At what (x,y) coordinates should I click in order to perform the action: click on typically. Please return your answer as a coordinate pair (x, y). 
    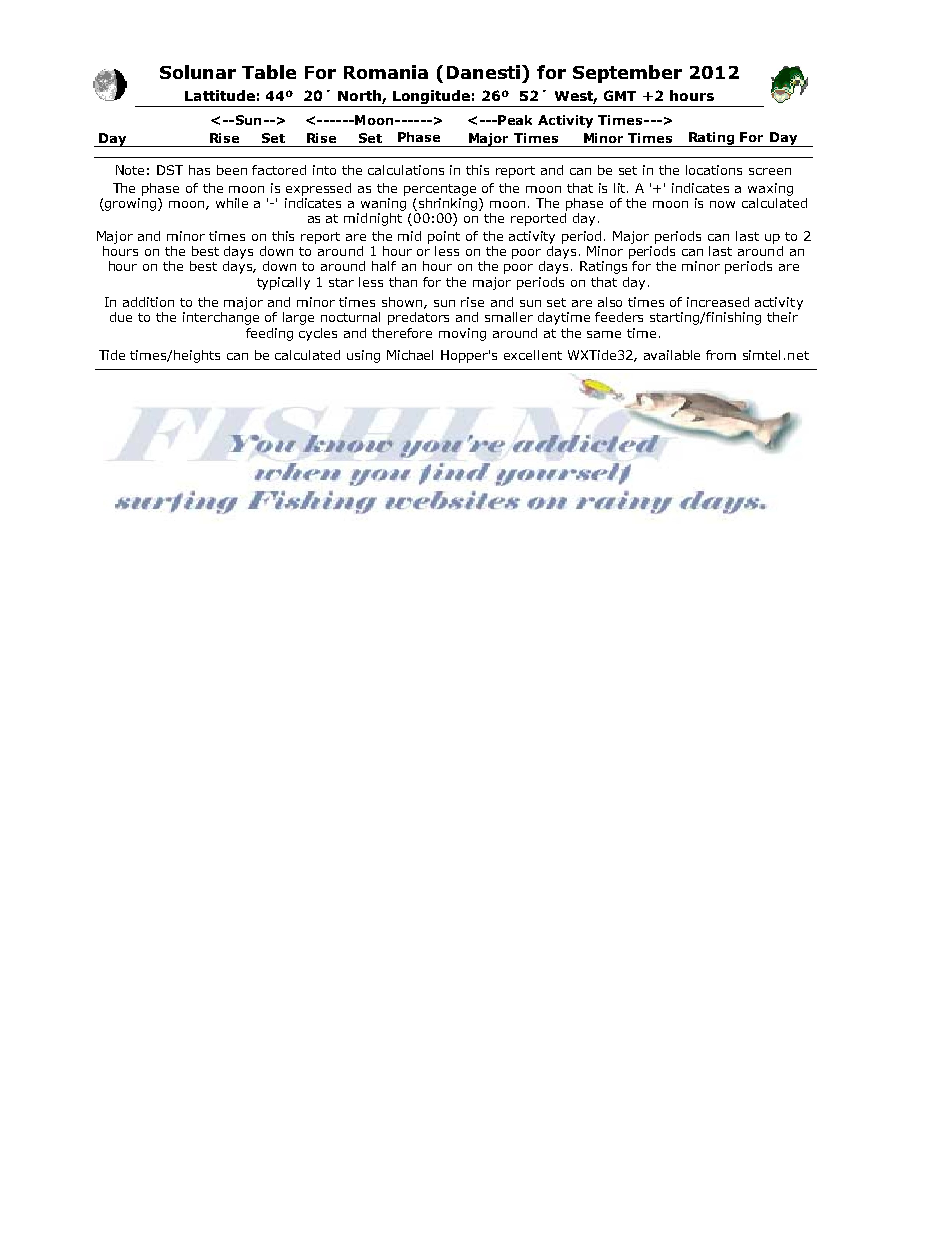
    Looking at the image, I should click on (283, 283).
